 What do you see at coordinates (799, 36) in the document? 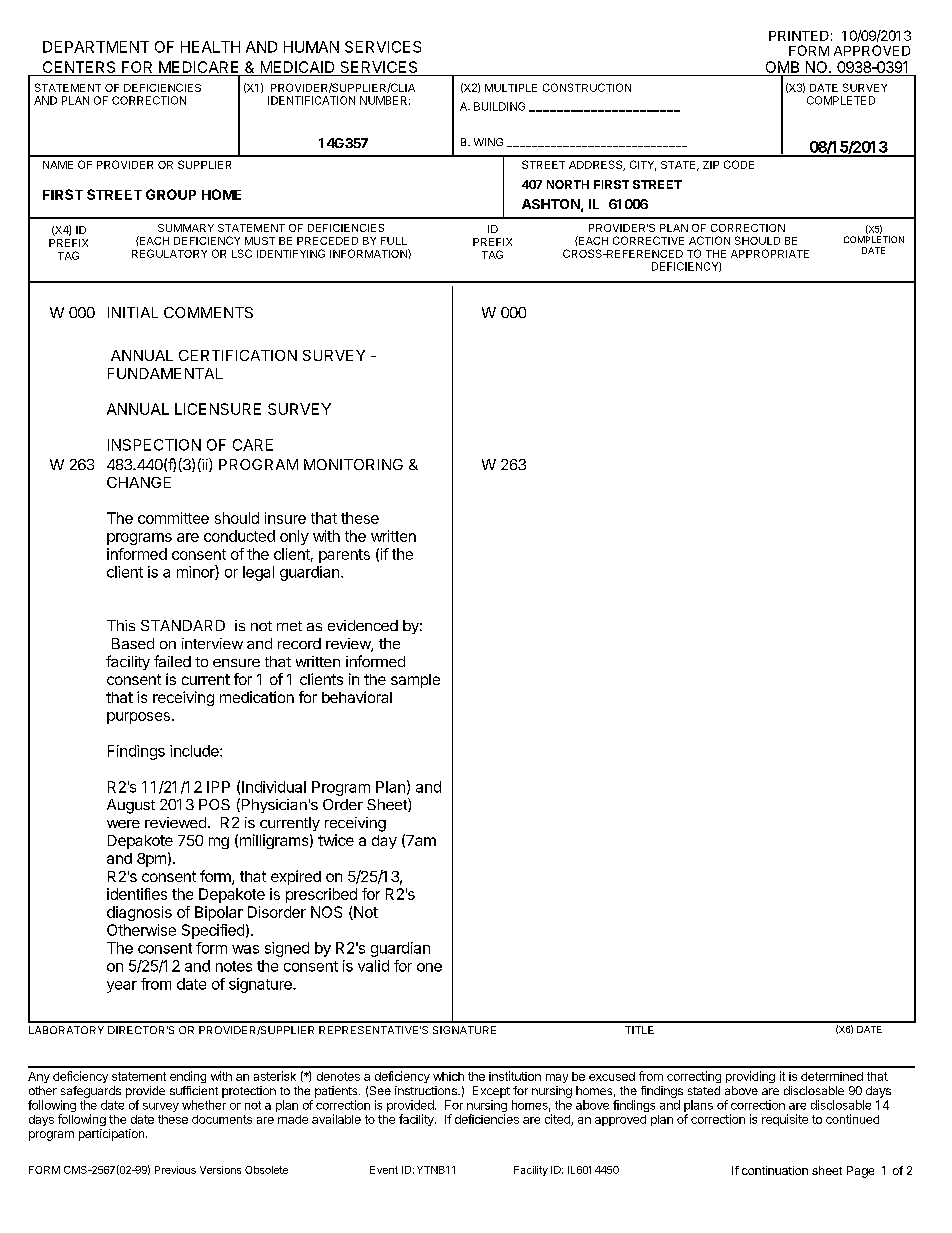
I see `PRINTED` at bounding box center [799, 36].
